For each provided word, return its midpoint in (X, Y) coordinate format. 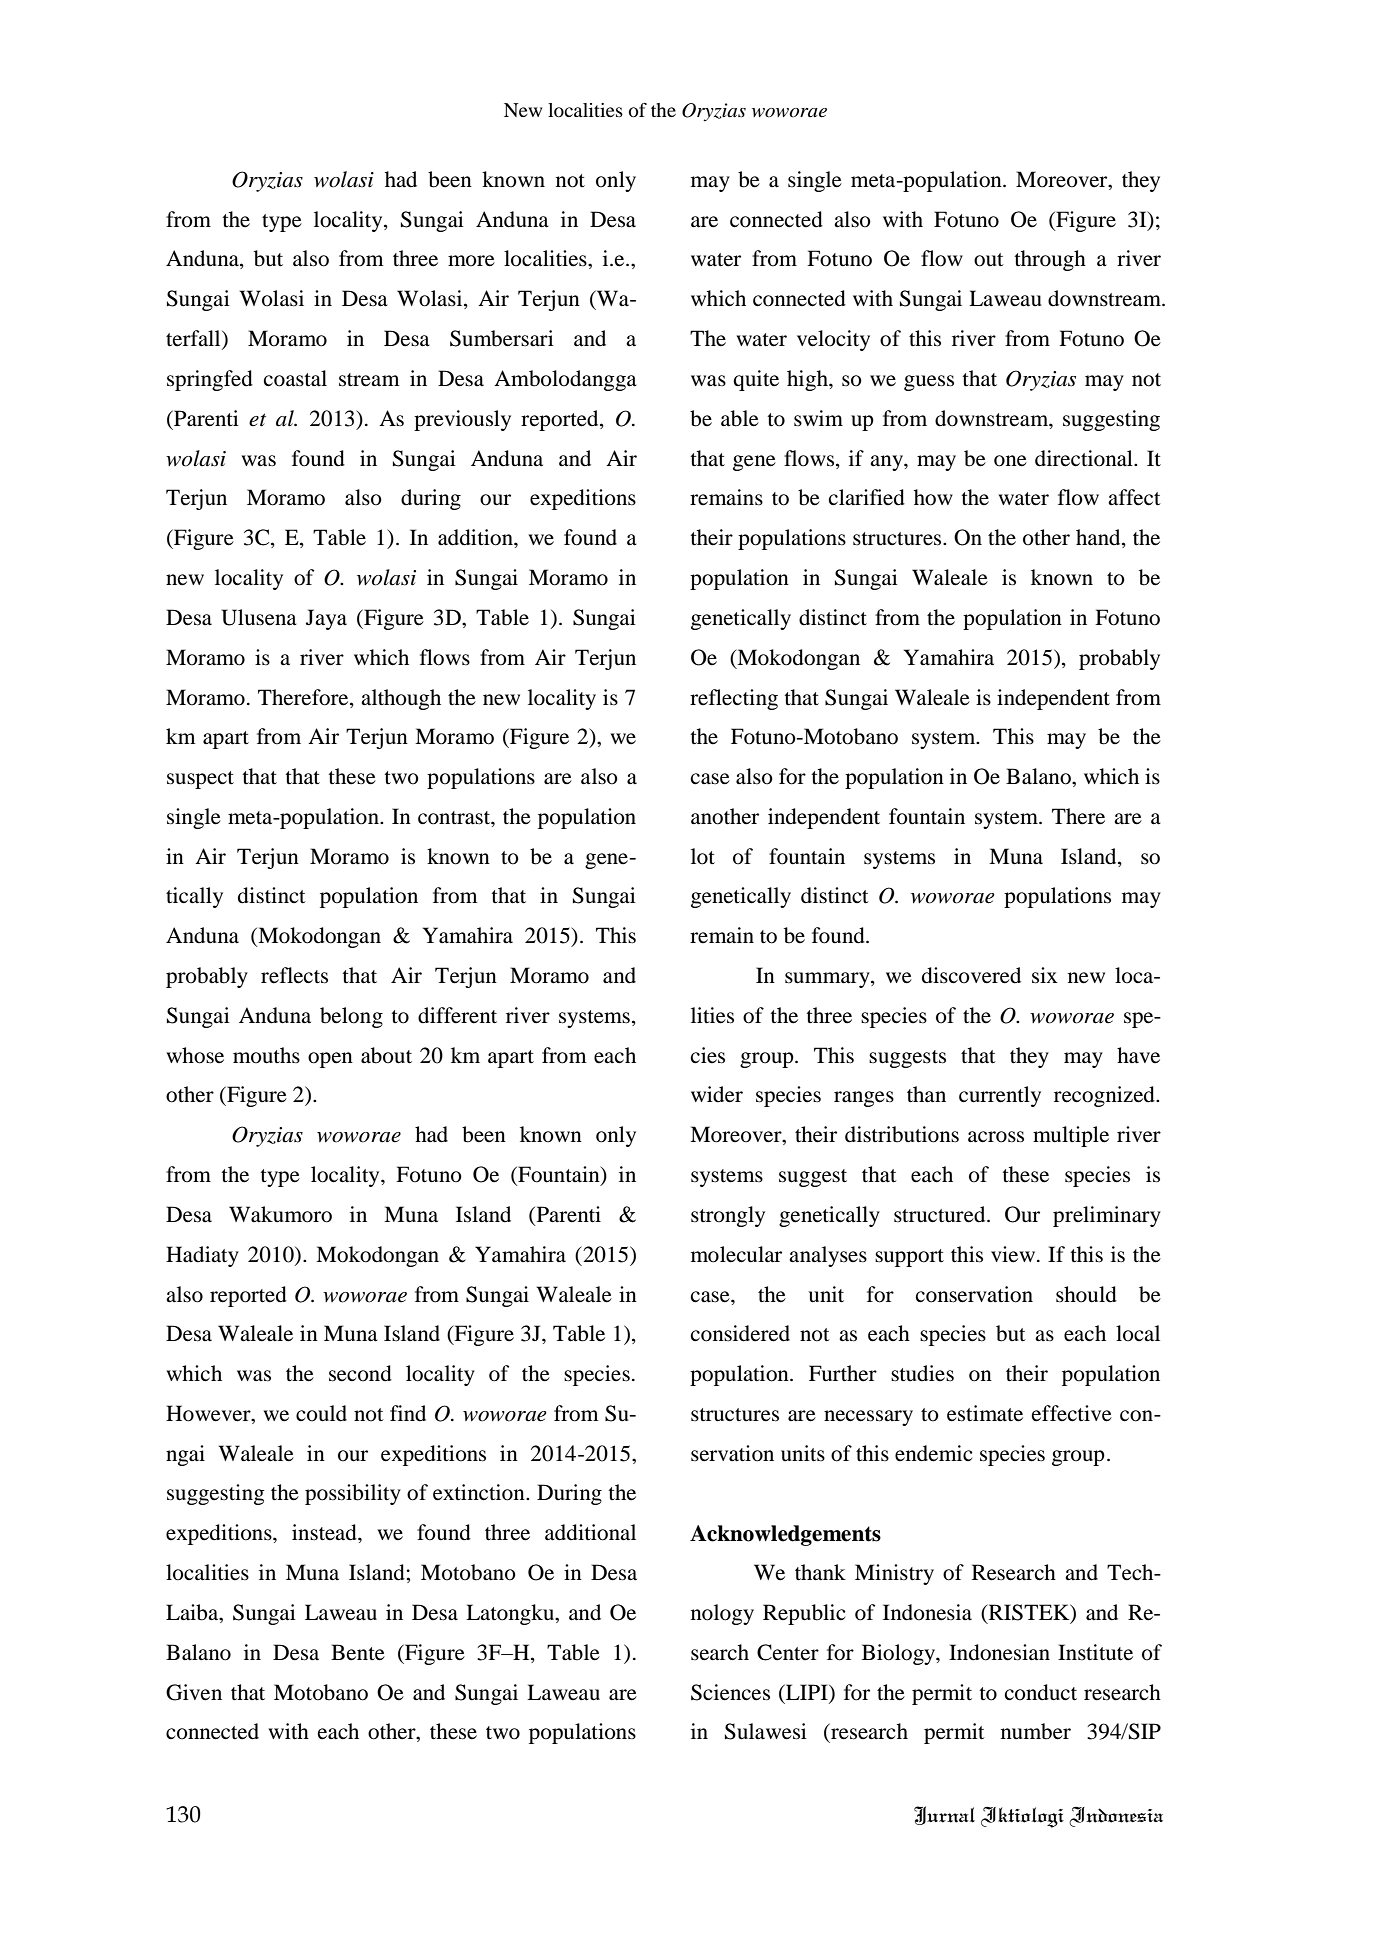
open (330, 1060)
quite (756, 380)
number (1036, 1731)
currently (1000, 1096)
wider (717, 1094)
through (1050, 260)
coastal (295, 378)
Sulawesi (766, 1731)
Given (194, 1692)
